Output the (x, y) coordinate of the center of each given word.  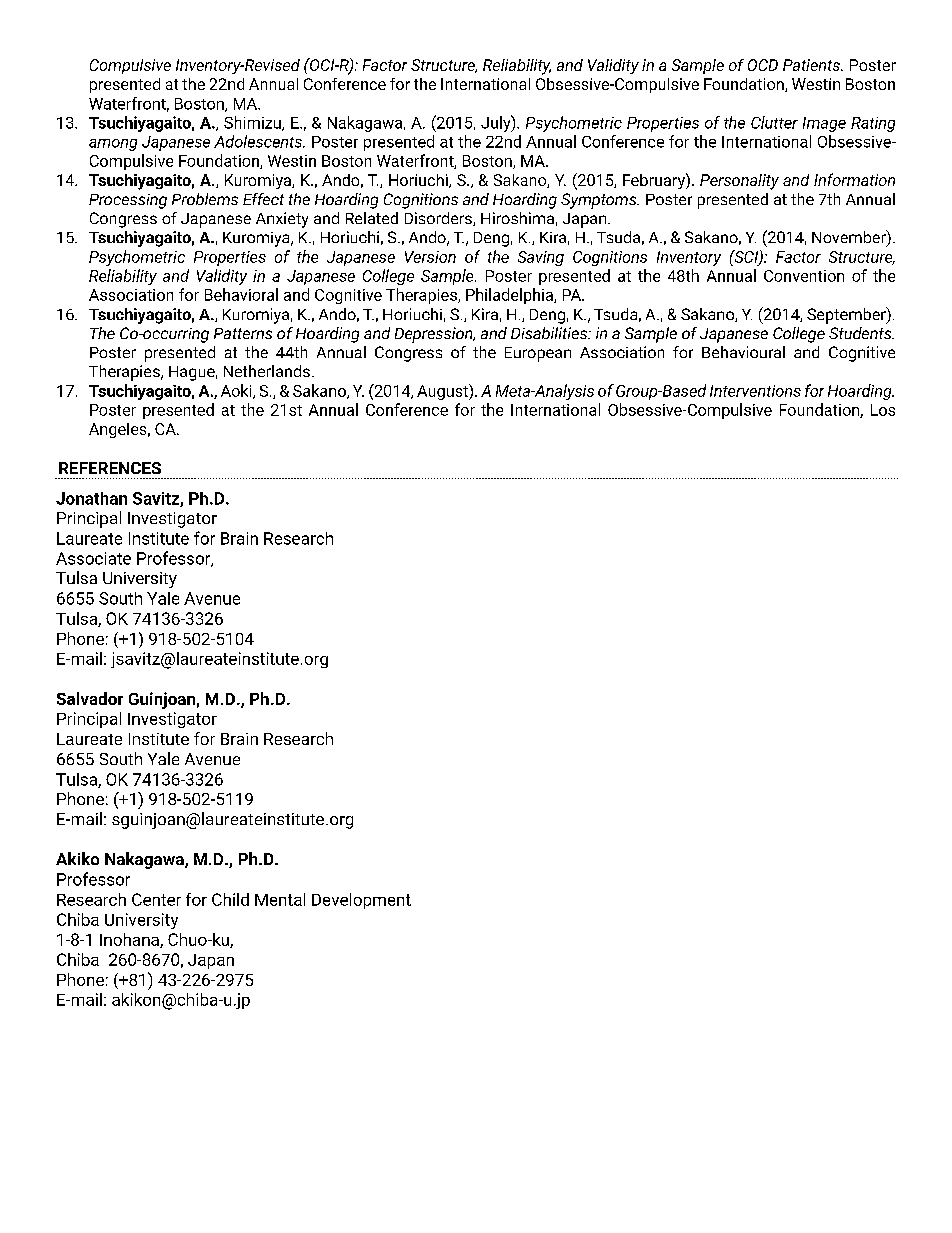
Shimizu (253, 123)
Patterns (243, 333)
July (497, 123)
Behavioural (743, 352)
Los (883, 410)
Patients (812, 65)
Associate (93, 558)
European (538, 354)
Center (156, 899)
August (443, 392)
